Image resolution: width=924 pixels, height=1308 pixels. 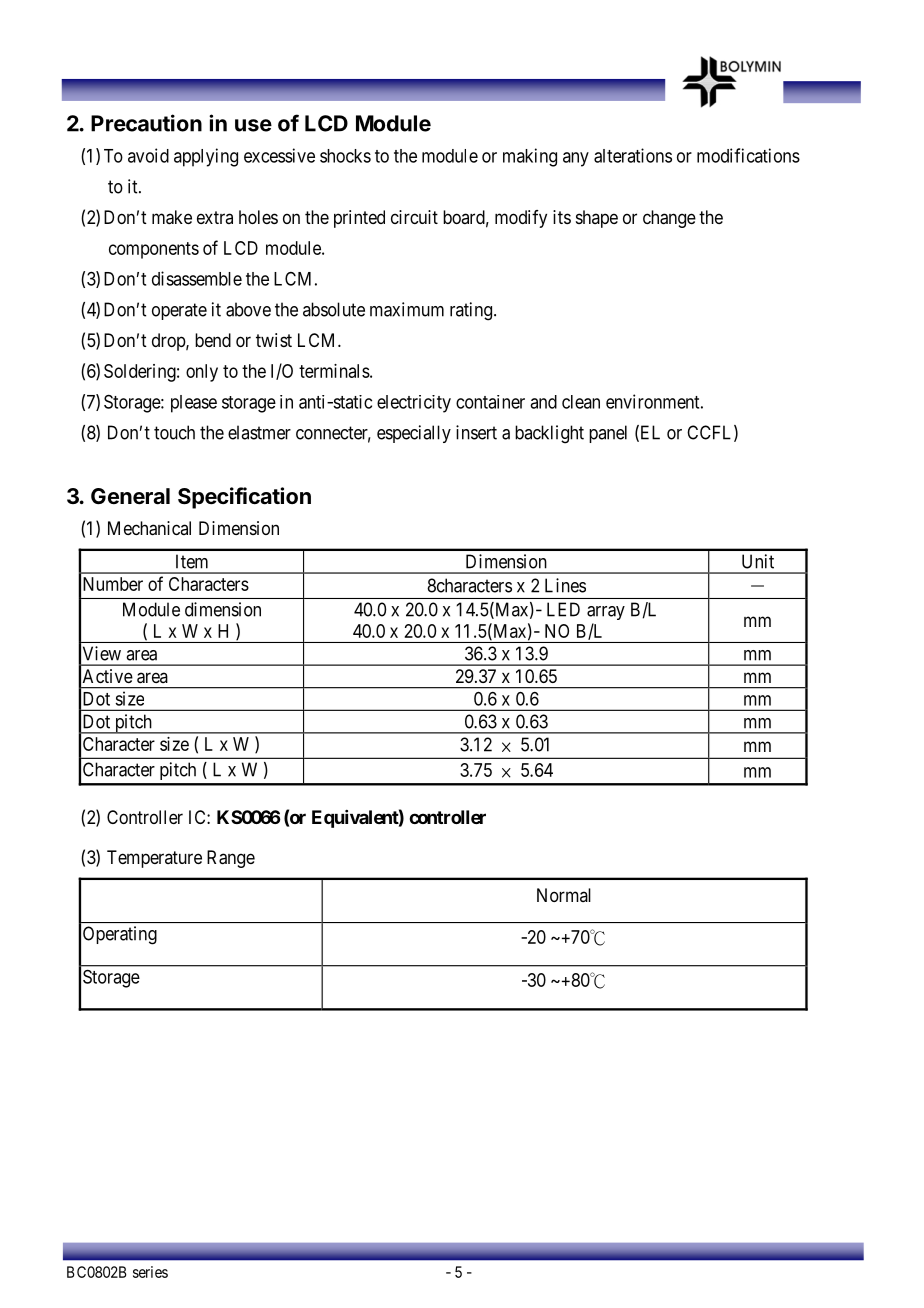 I want to click on Lines, so click(x=565, y=585).
